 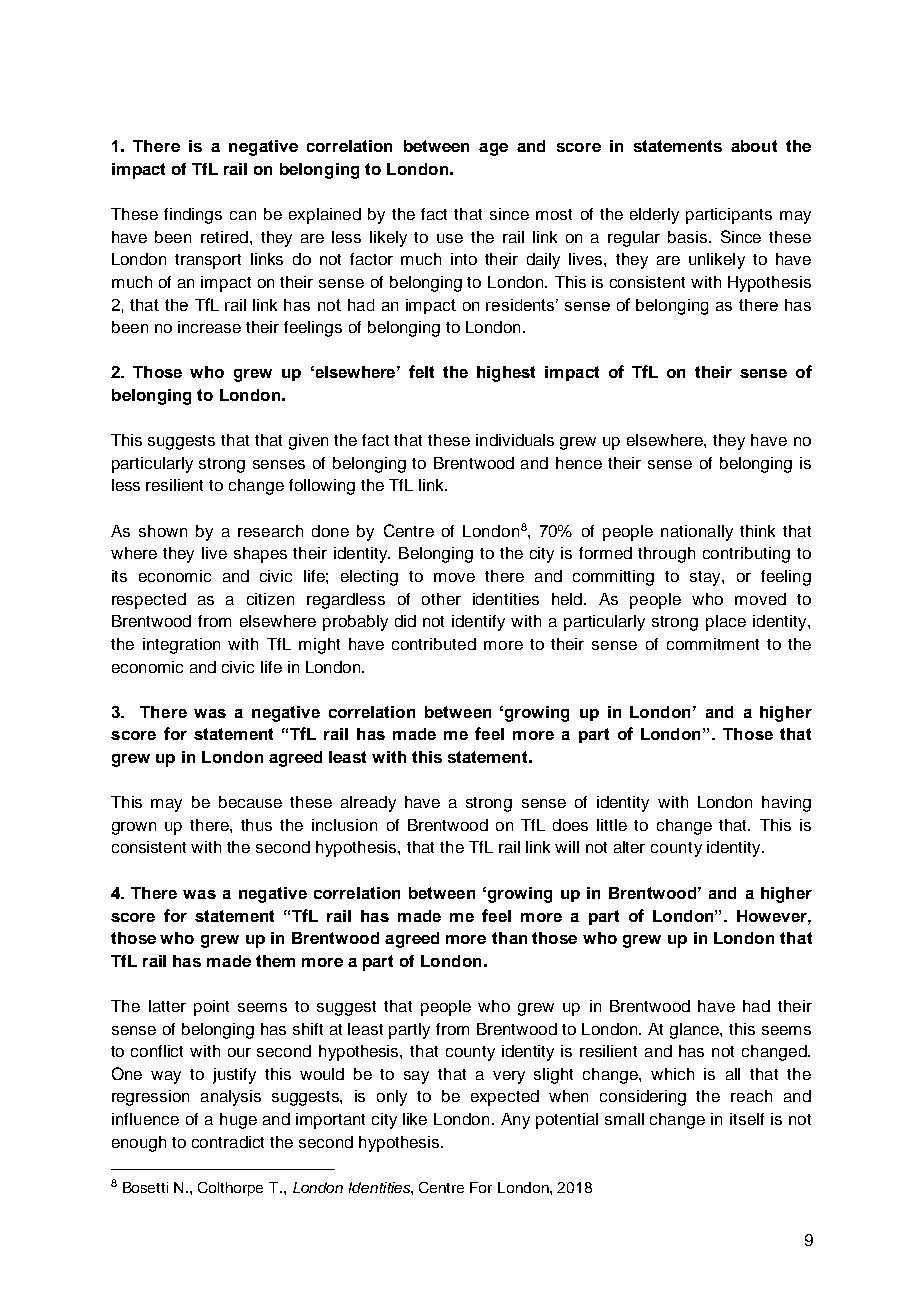 What do you see at coordinates (238, 1121) in the screenshot?
I see `huge` at bounding box center [238, 1121].
